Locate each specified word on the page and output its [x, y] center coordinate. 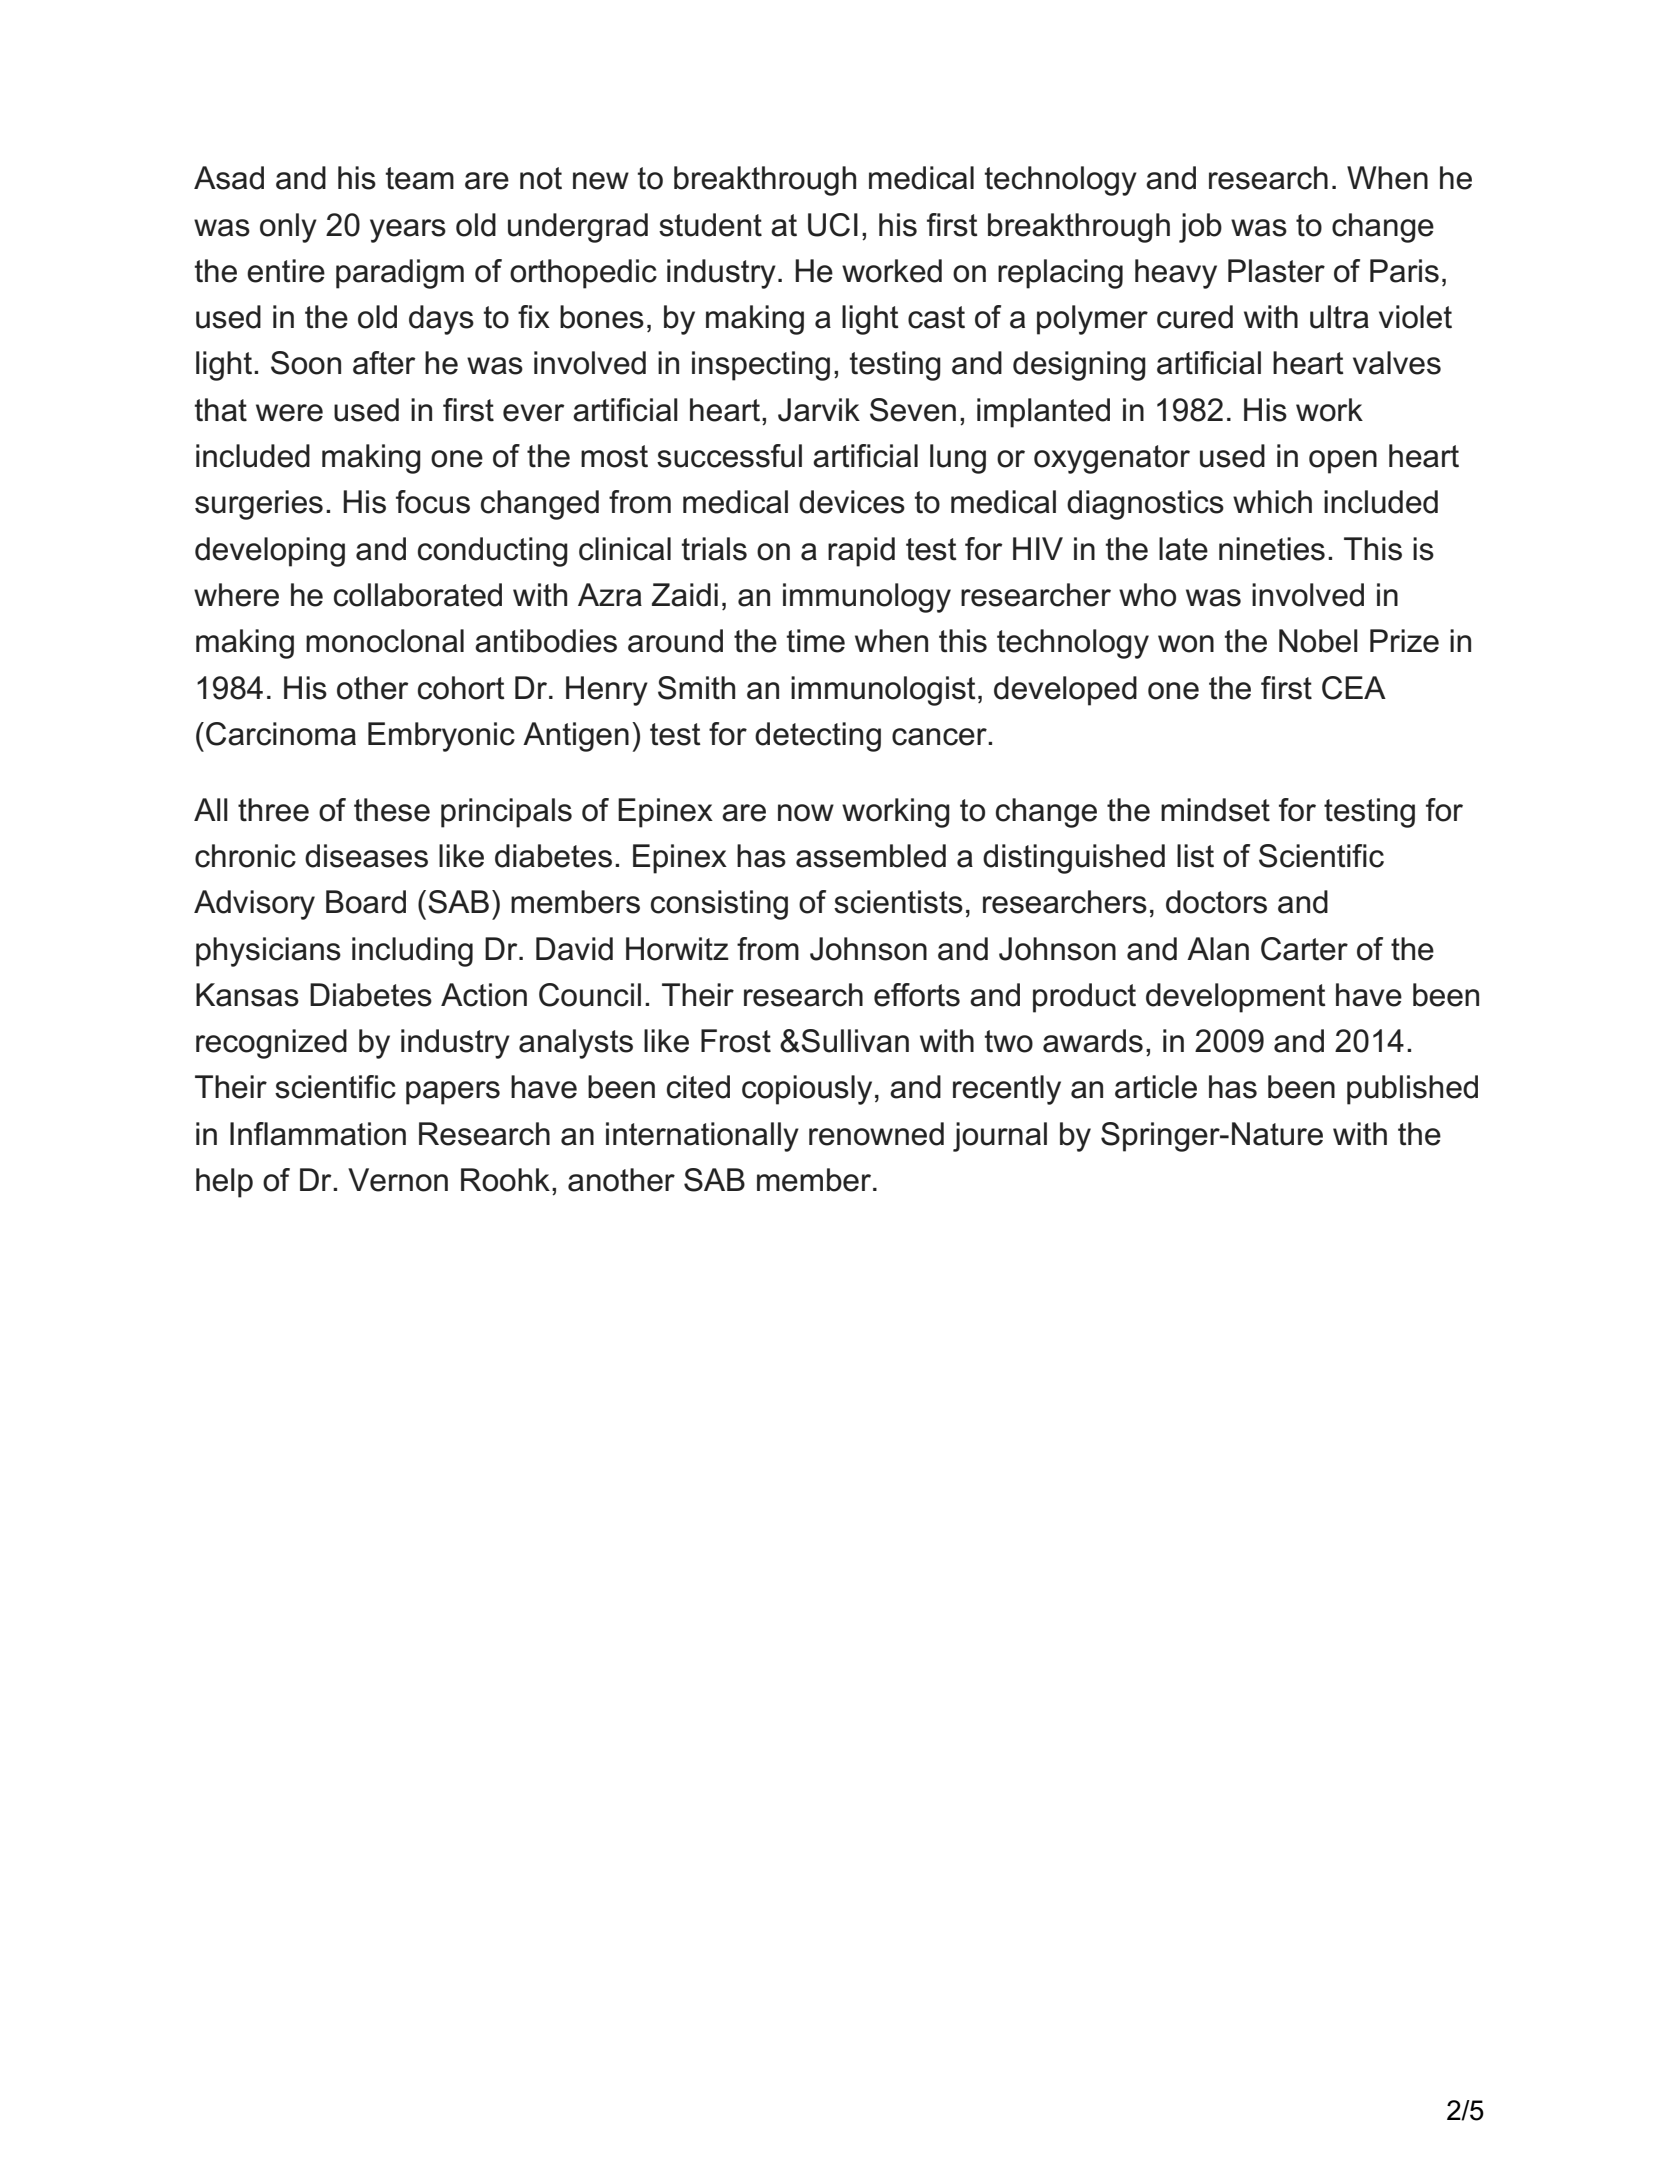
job [1200, 228]
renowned [876, 1134]
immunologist [883, 691]
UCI [833, 225]
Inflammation [318, 1134]
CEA [1354, 688]
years [408, 231]
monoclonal [385, 641]
